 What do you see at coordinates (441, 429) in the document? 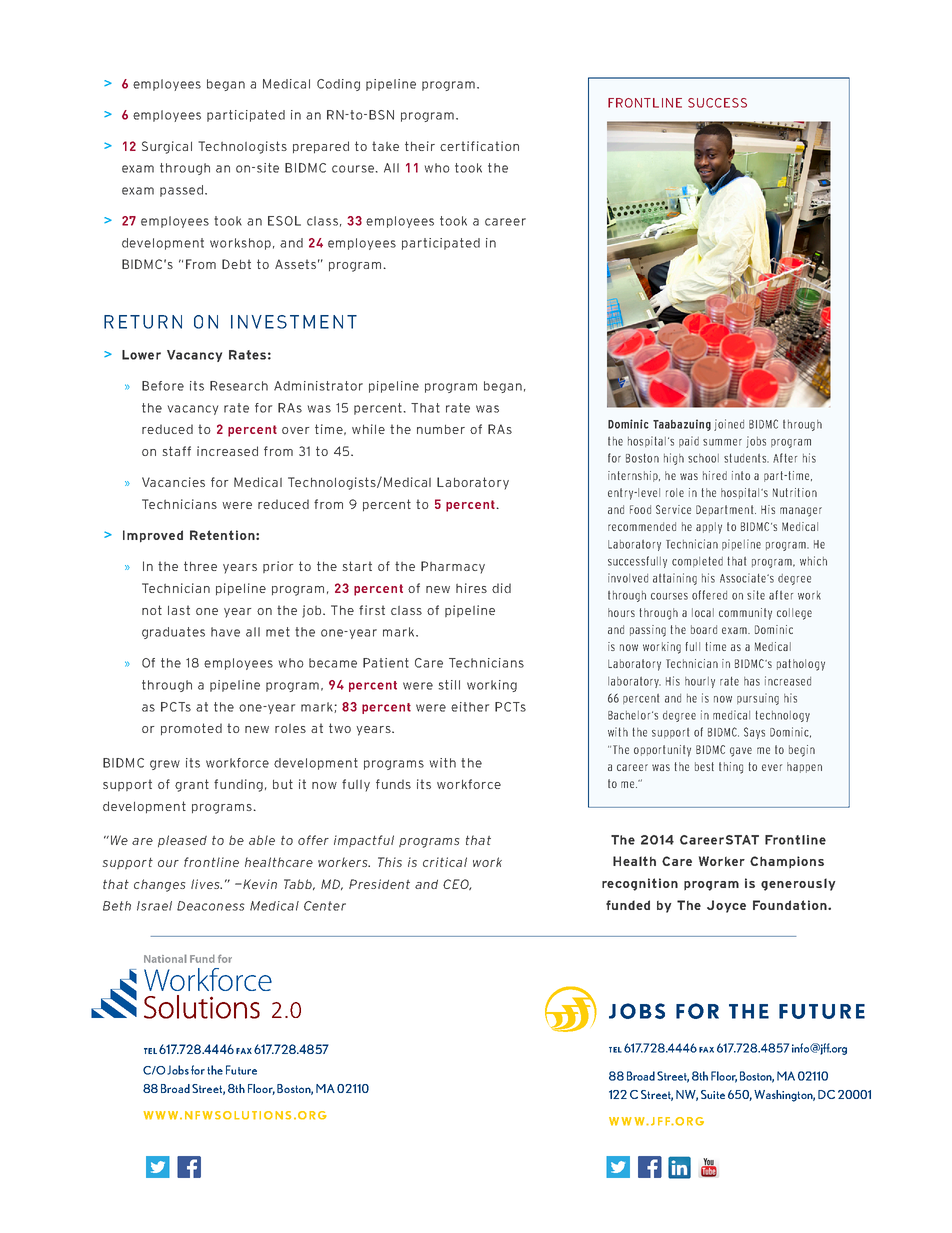
I see `number` at bounding box center [441, 429].
